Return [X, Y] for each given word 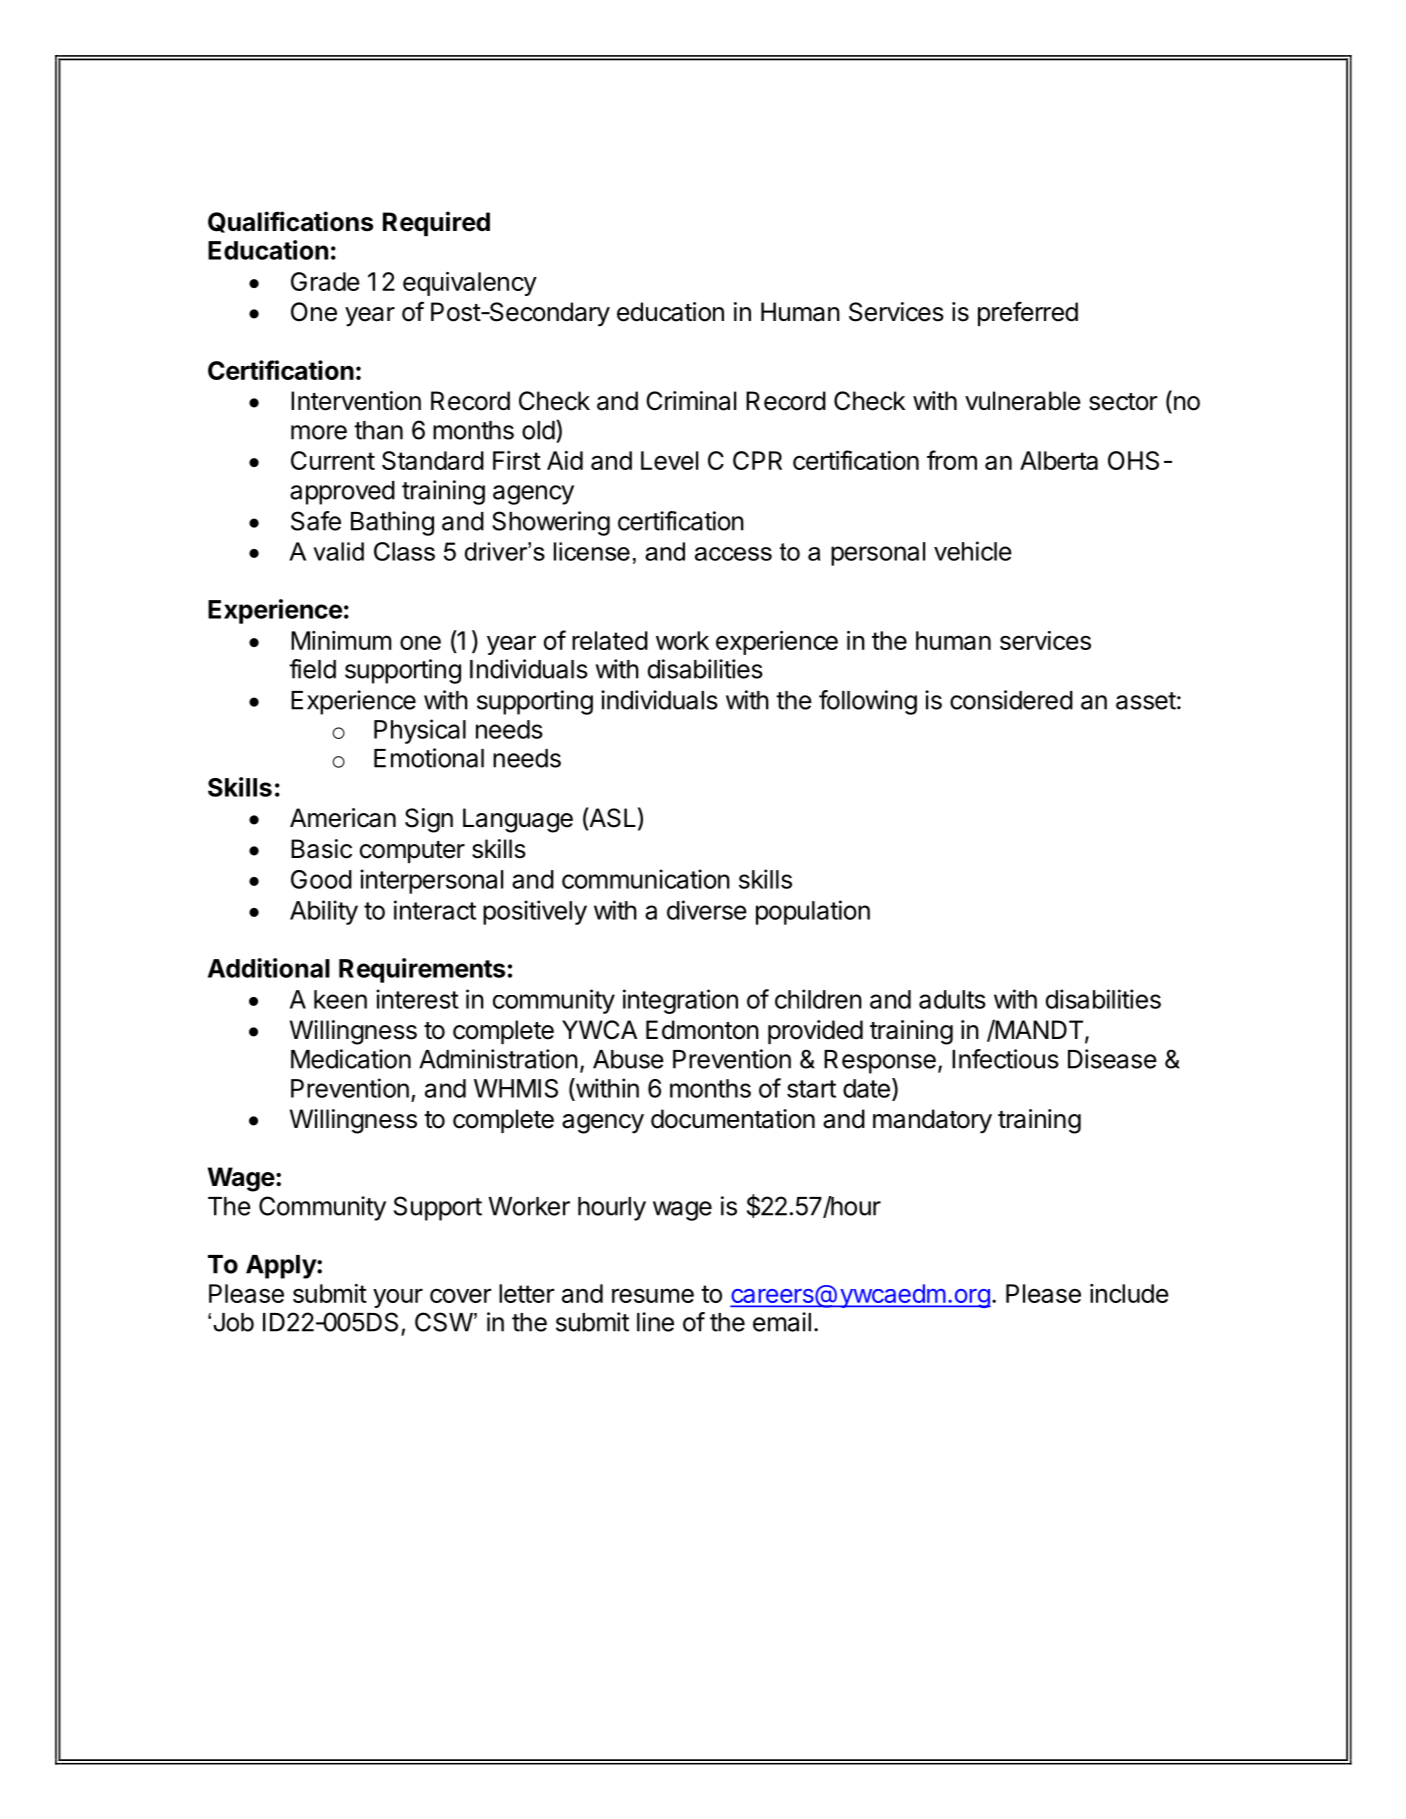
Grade [325, 281]
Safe [316, 521]
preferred [1028, 313]
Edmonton [702, 1030]
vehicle [973, 551]
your [398, 1298]
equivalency [470, 284]
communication [646, 879]
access [733, 554]
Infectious [1005, 1059]
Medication [351, 1059]
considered [1011, 700]
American [343, 818]
